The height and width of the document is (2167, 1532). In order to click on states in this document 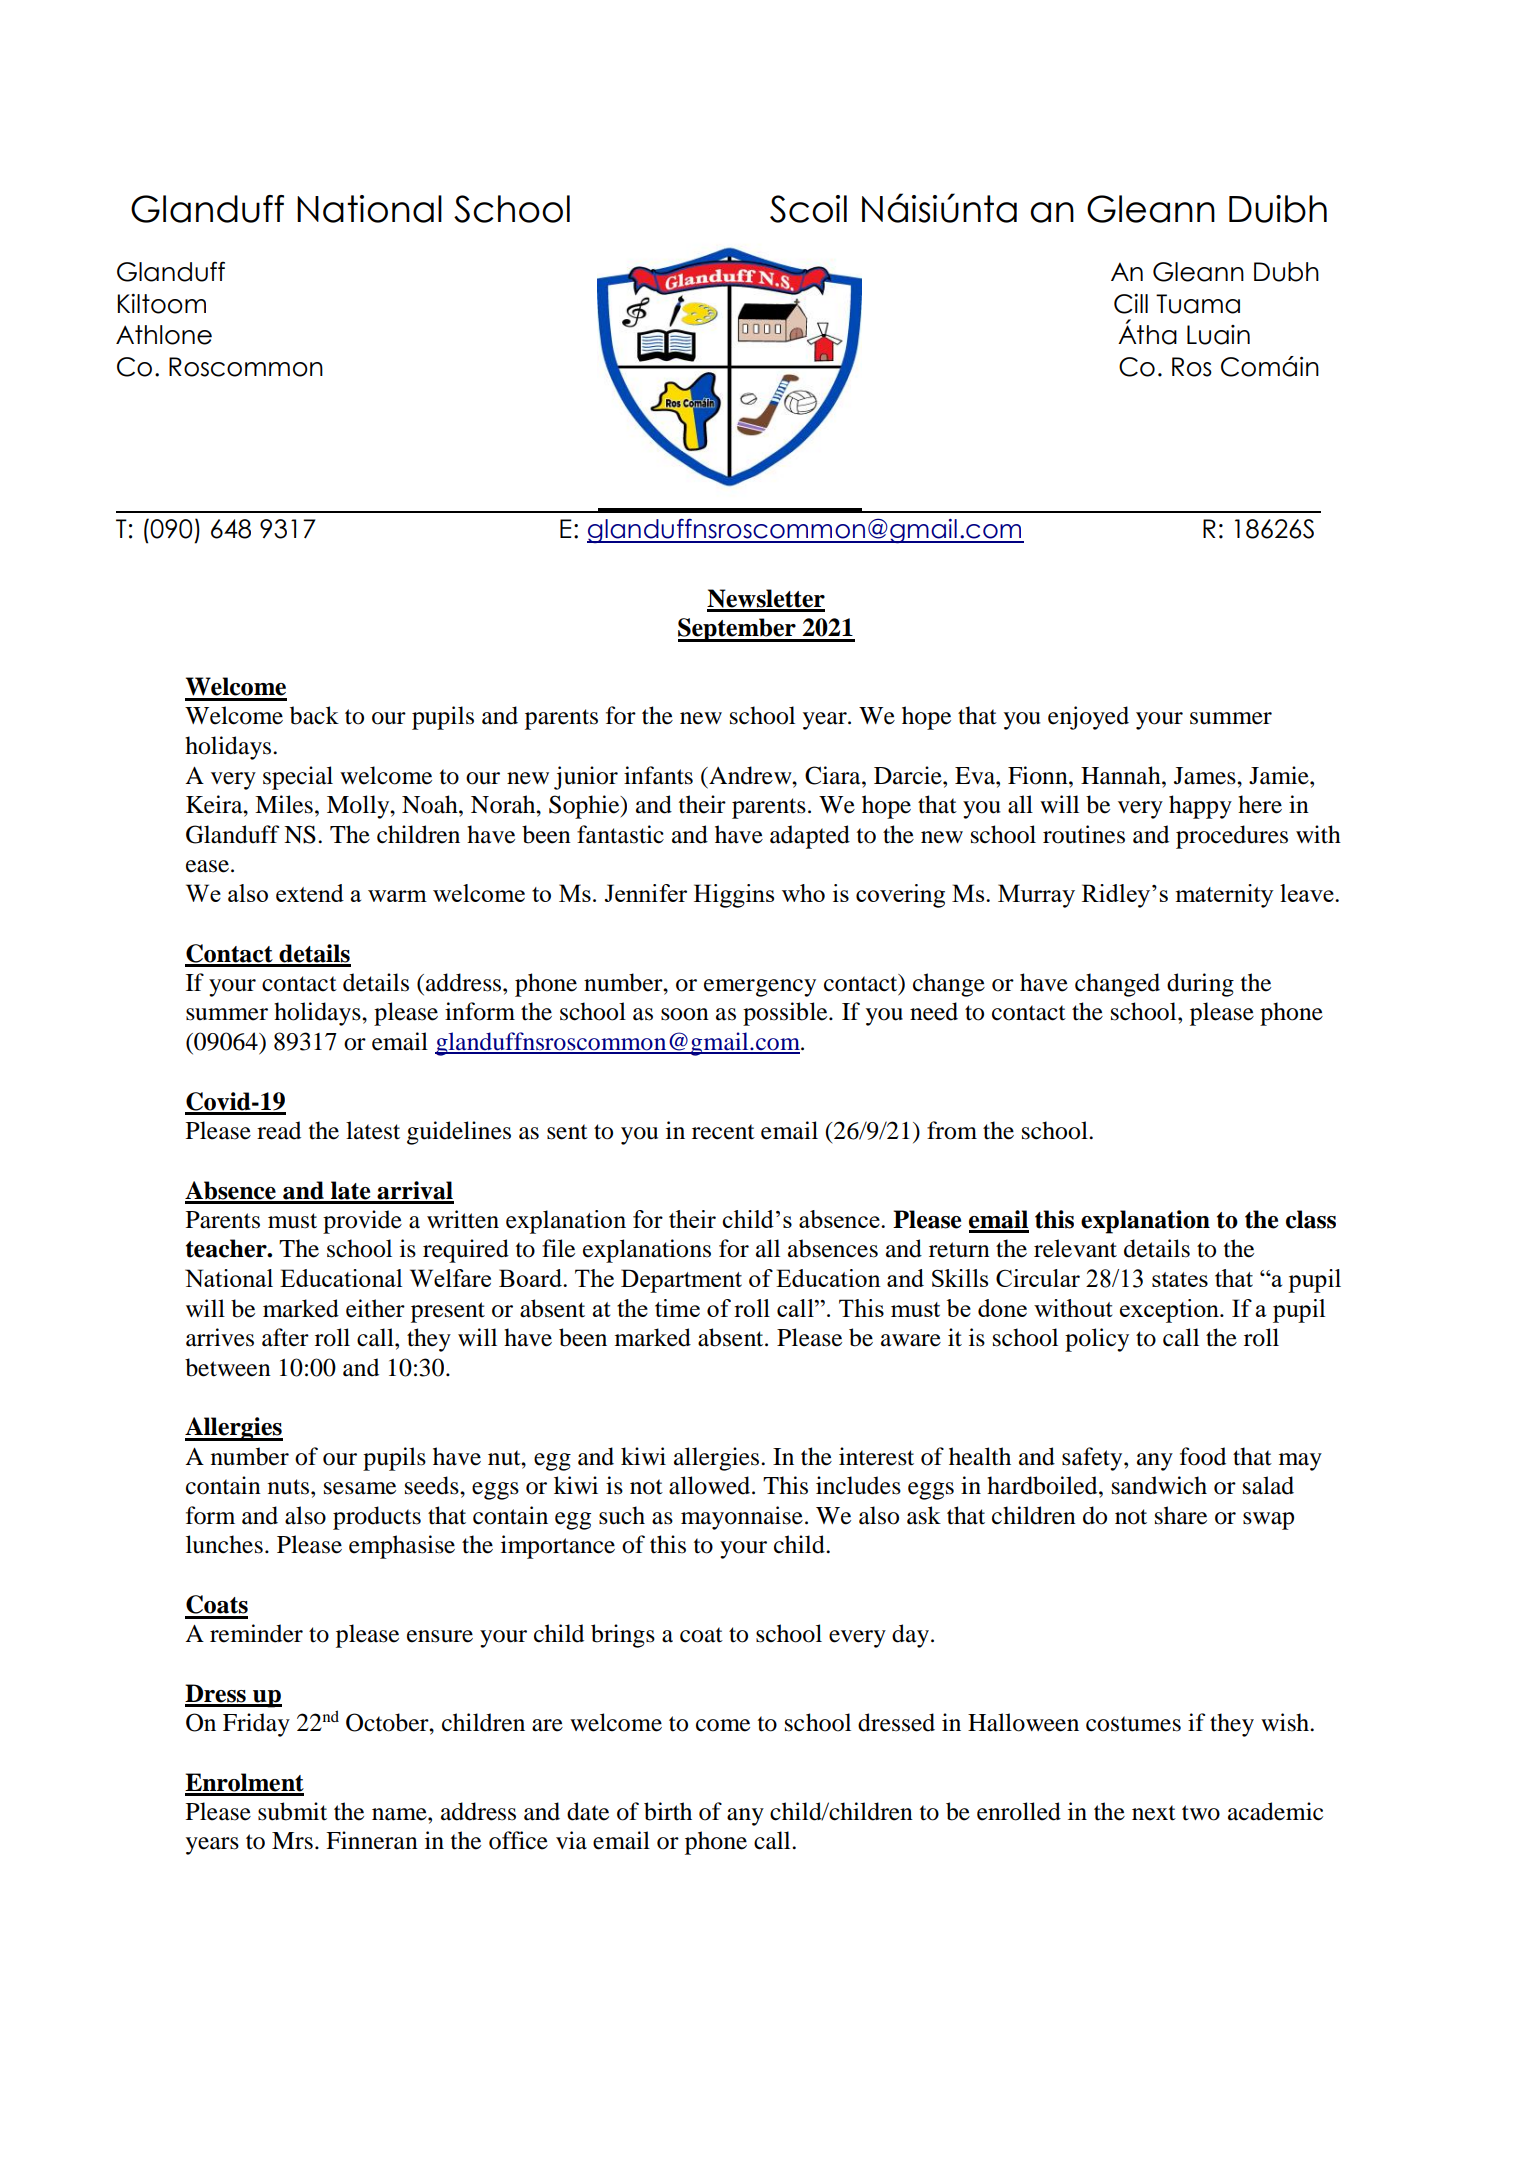, I will do `click(1180, 1279)`.
